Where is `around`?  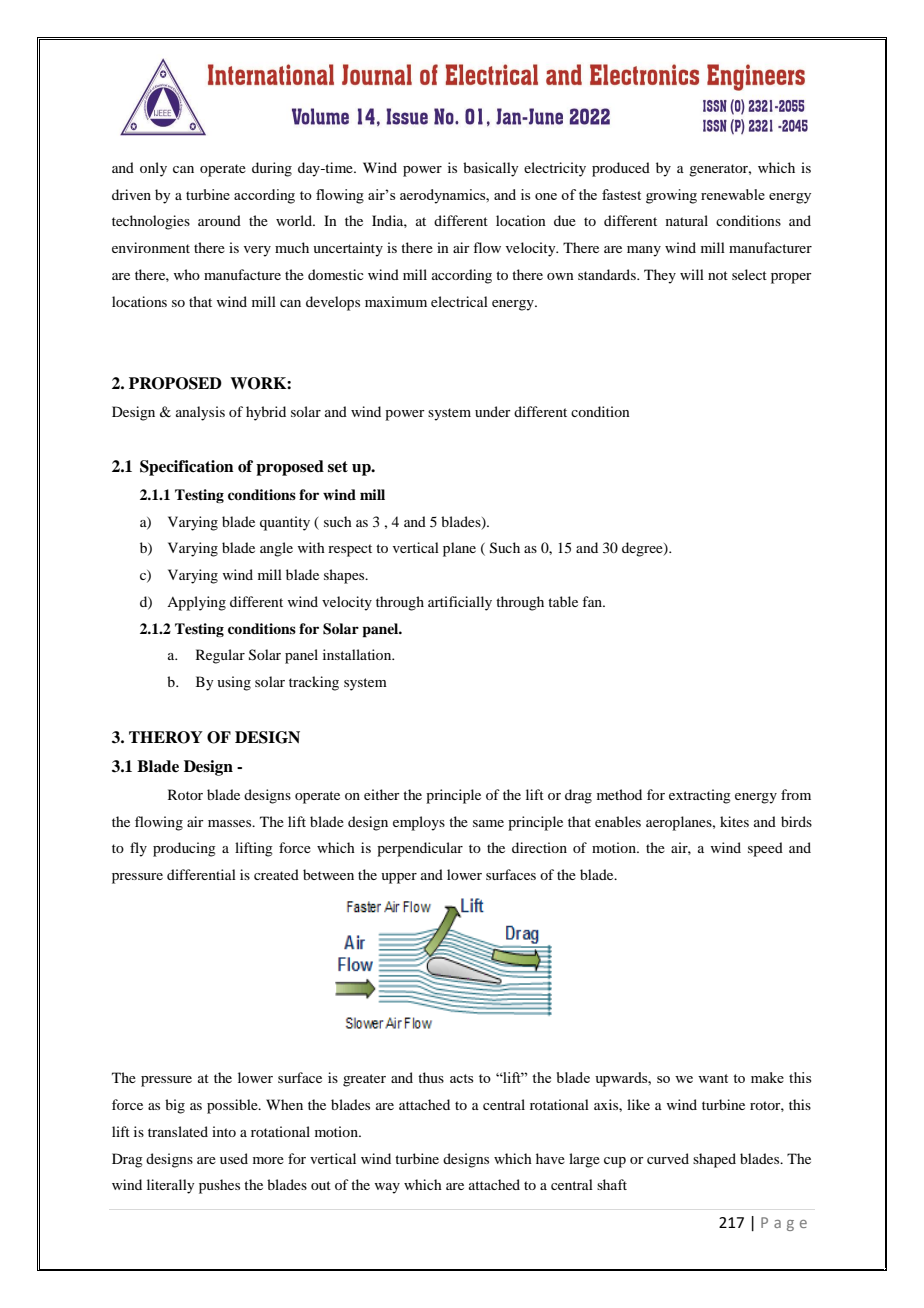
around is located at coordinates (219, 220).
